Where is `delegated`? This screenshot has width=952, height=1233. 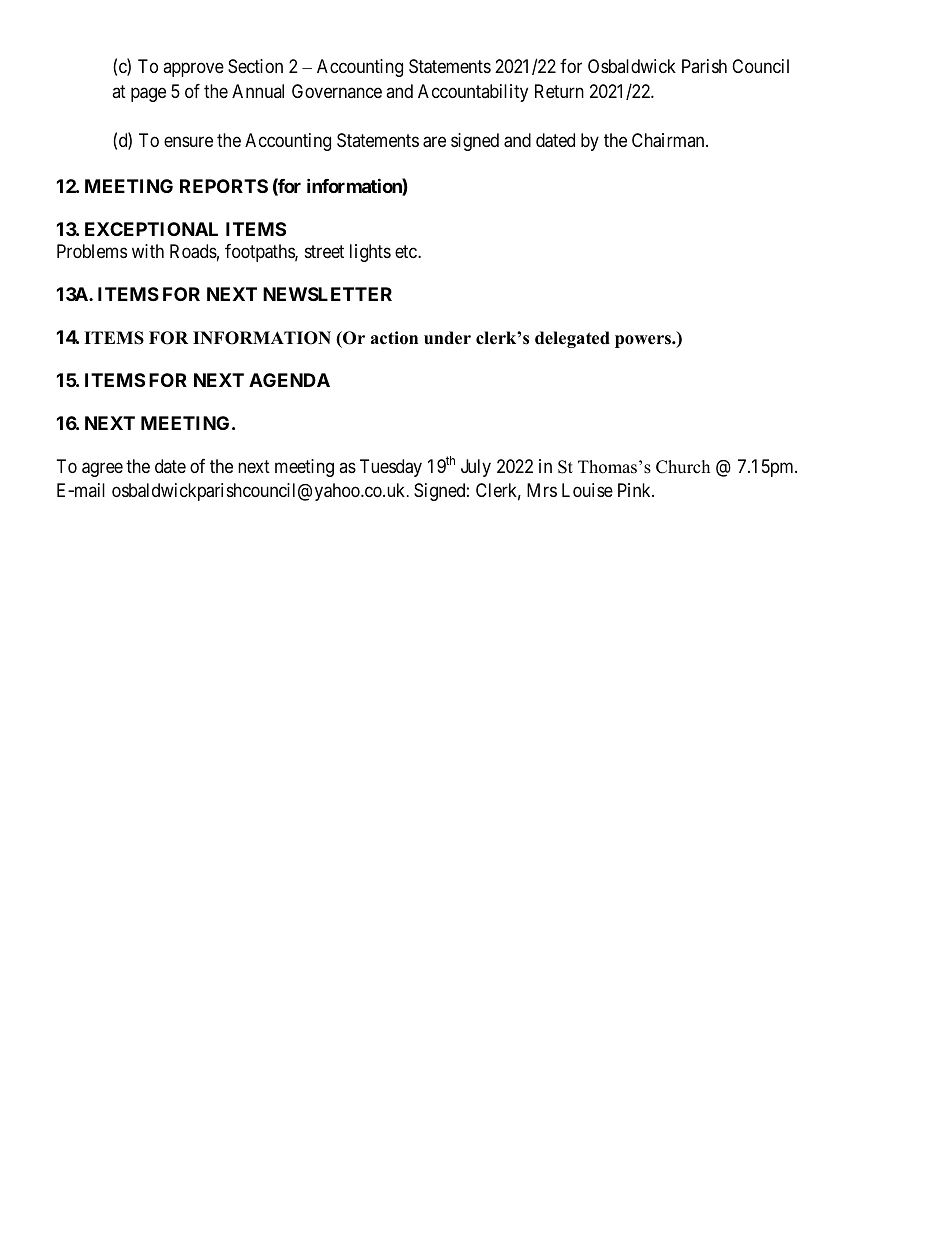
delegated is located at coordinates (572, 339).
